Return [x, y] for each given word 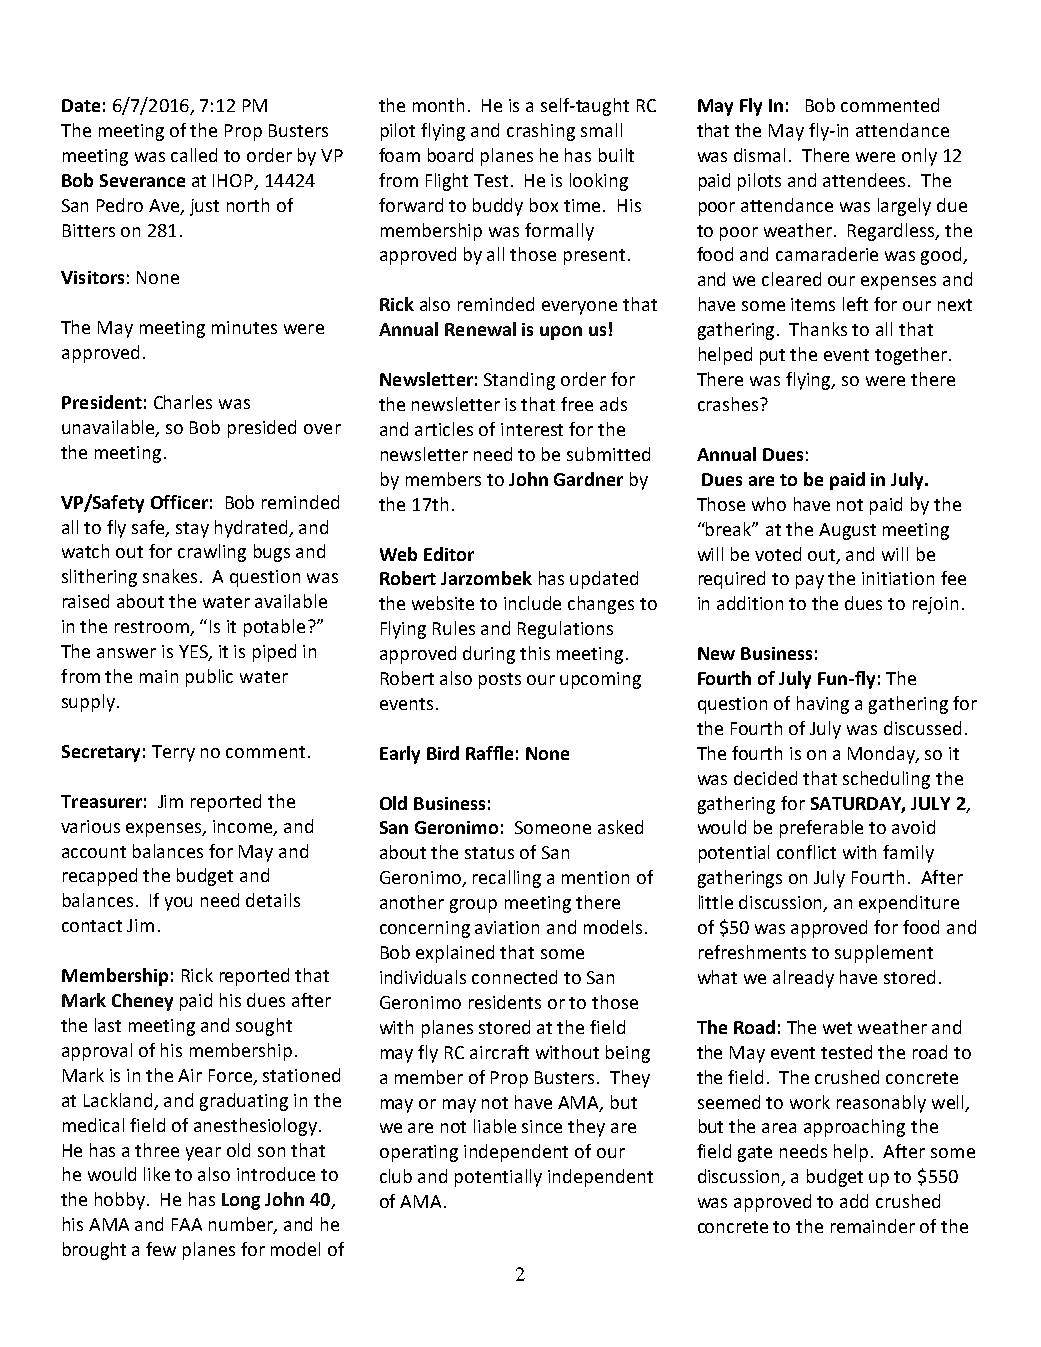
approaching [854, 1128]
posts [500, 681]
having [823, 705]
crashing [541, 132]
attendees [864, 180]
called [194, 155]
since [542, 1126]
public [209, 678]
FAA [187, 1224]
